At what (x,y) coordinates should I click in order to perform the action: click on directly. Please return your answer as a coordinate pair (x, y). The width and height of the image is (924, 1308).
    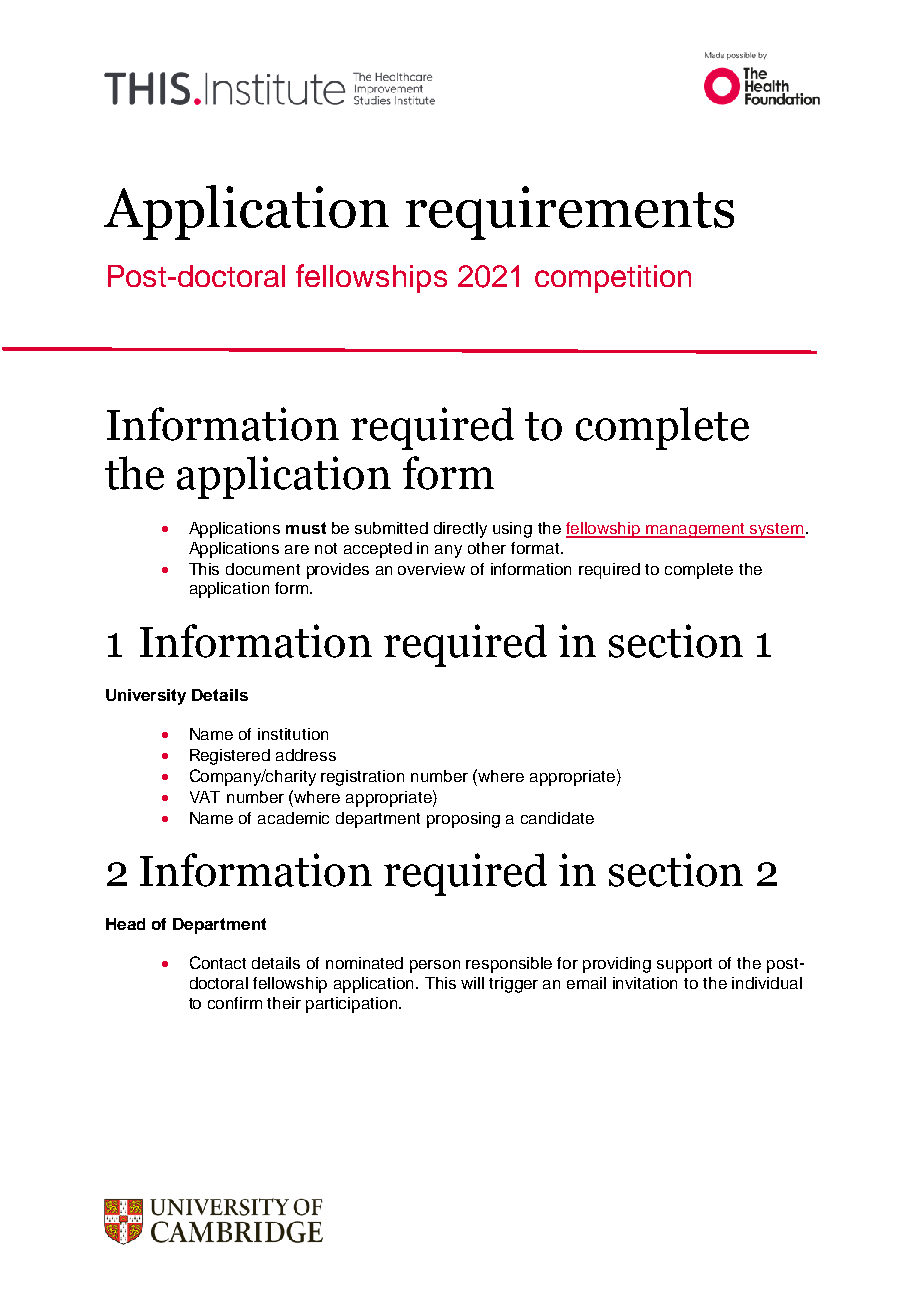
    Looking at the image, I should click on (460, 530).
